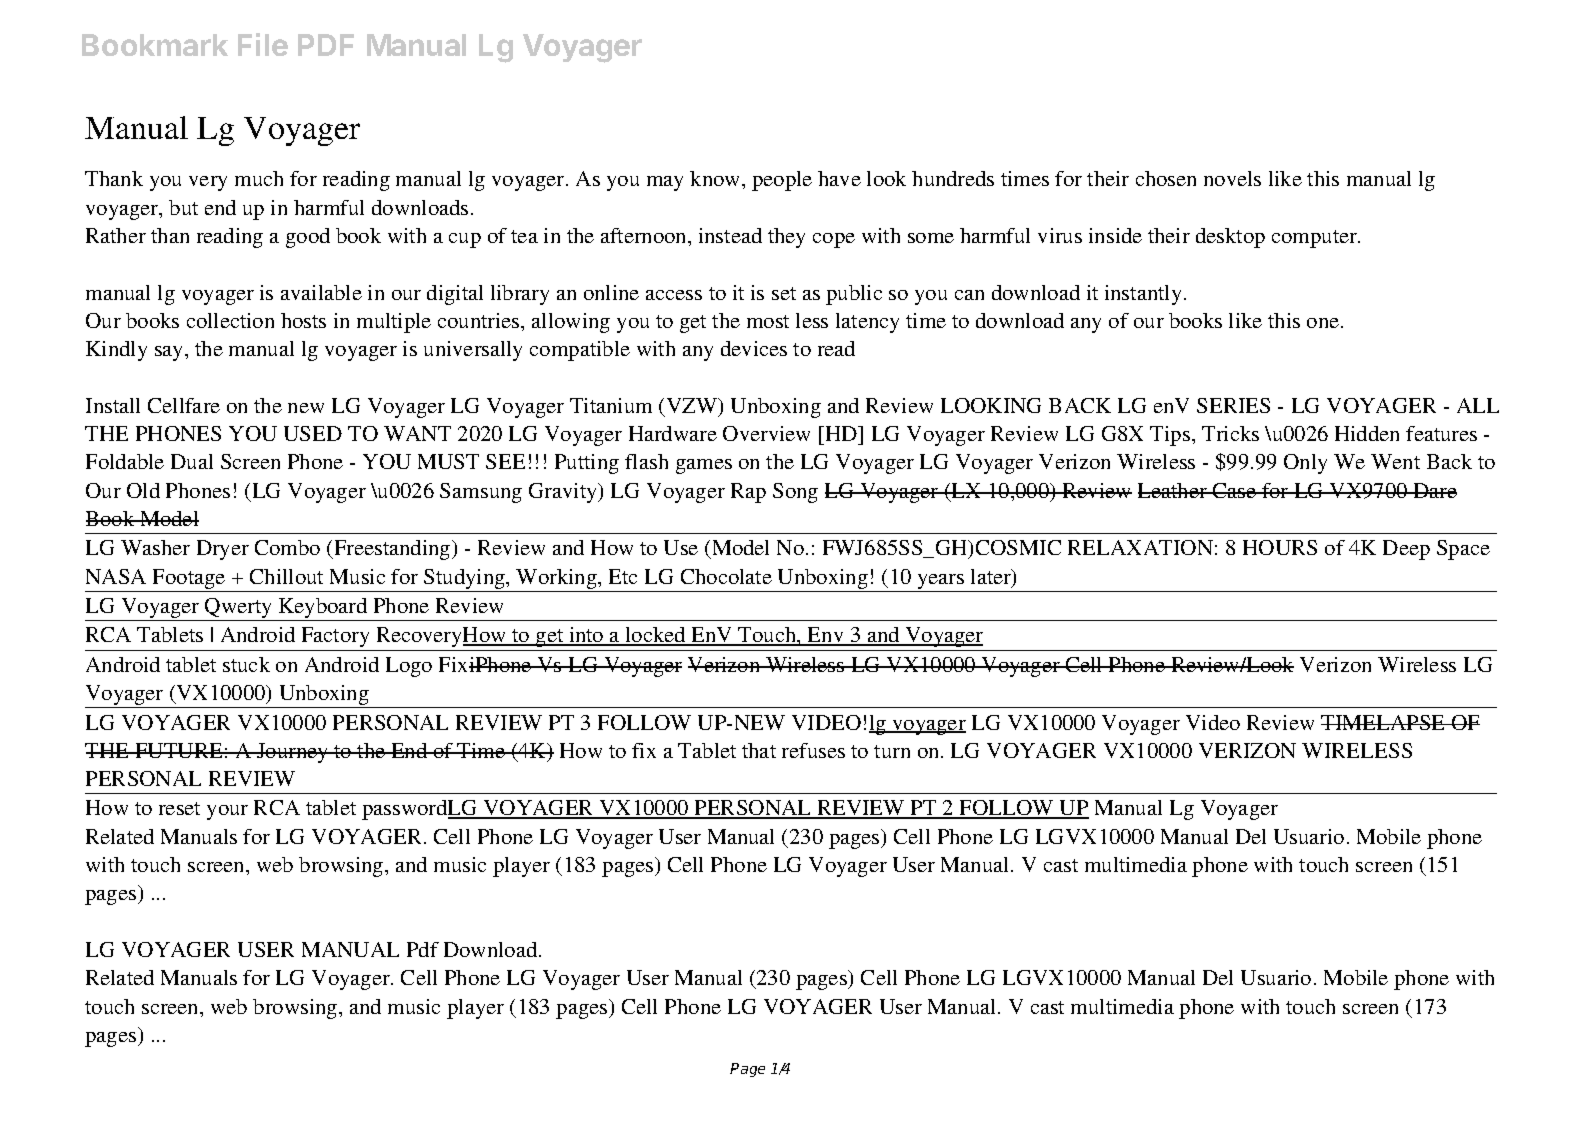 This image has width=1588, height=1123. What do you see at coordinates (1232, 178) in the image?
I see `novels` at bounding box center [1232, 178].
